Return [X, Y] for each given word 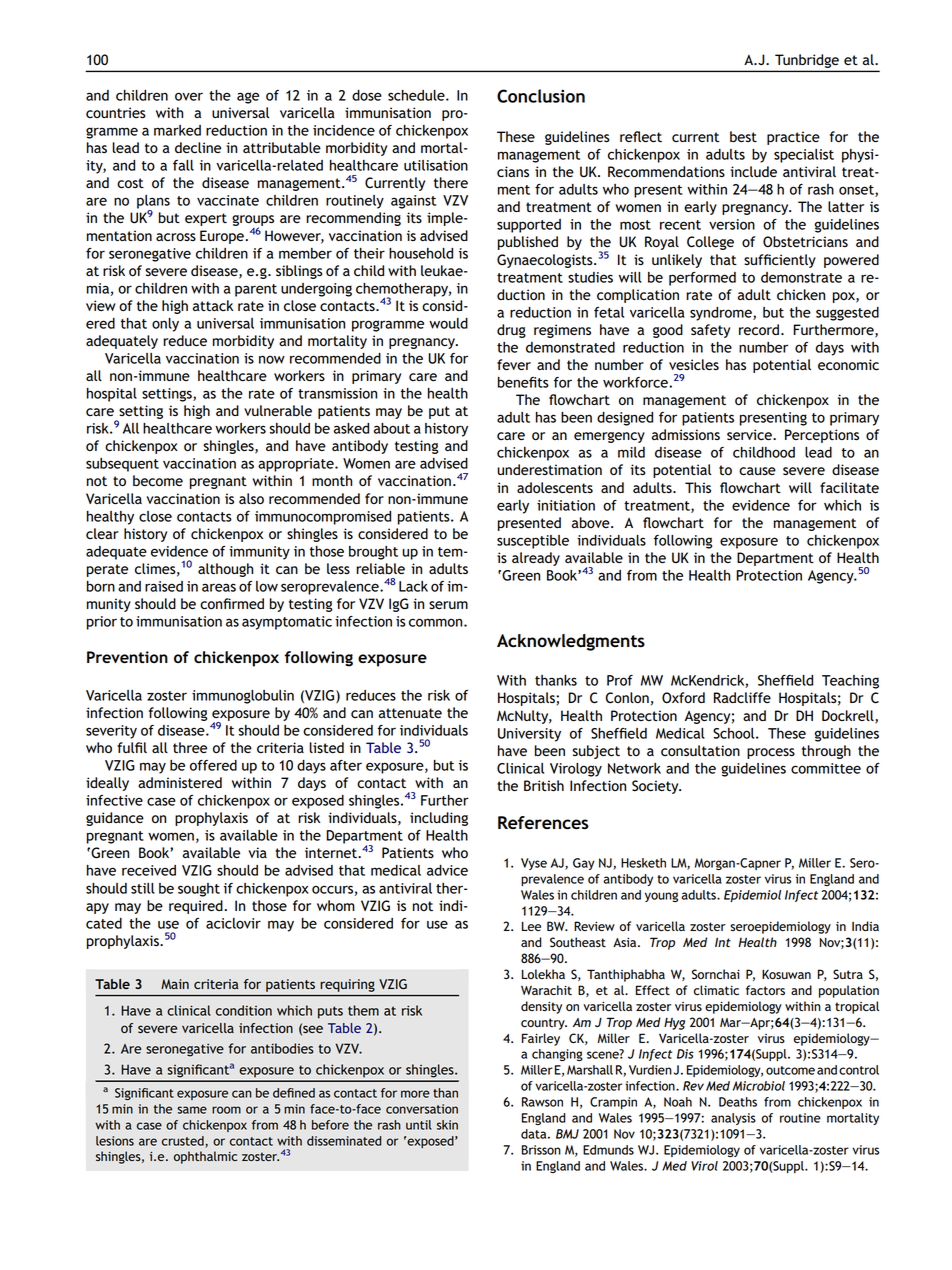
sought [199, 890]
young [661, 897]
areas [219, 587]
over [189, 96]
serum [448, 605]
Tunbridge [807, 61]
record [760, 330]
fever [514, 364]
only [165, 325]
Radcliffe [742, 697]
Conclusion [541, 96]
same [192, 1110]
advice [447, 870]
